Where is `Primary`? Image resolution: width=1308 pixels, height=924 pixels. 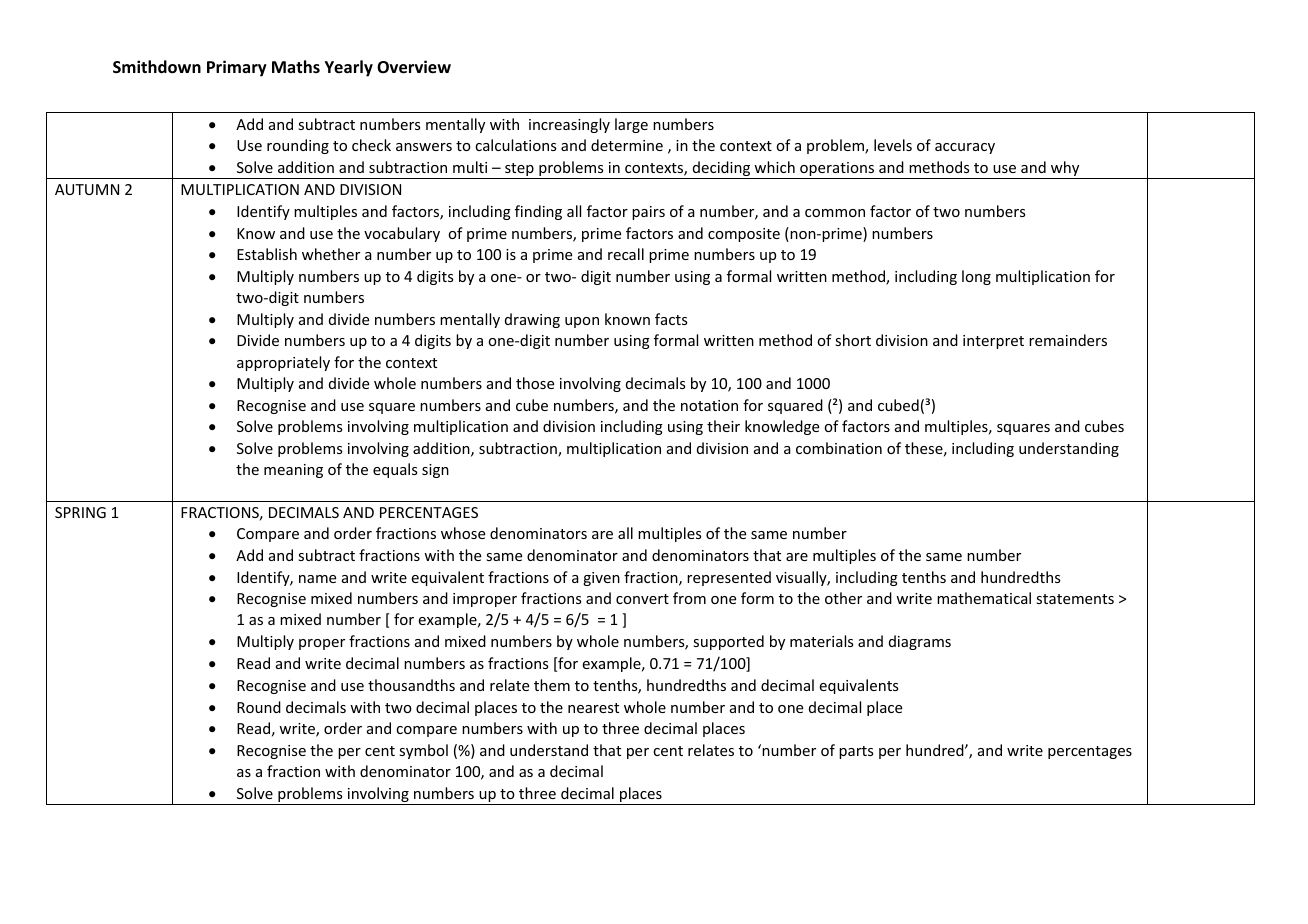
Primary is located at coordinates (237, 68).
